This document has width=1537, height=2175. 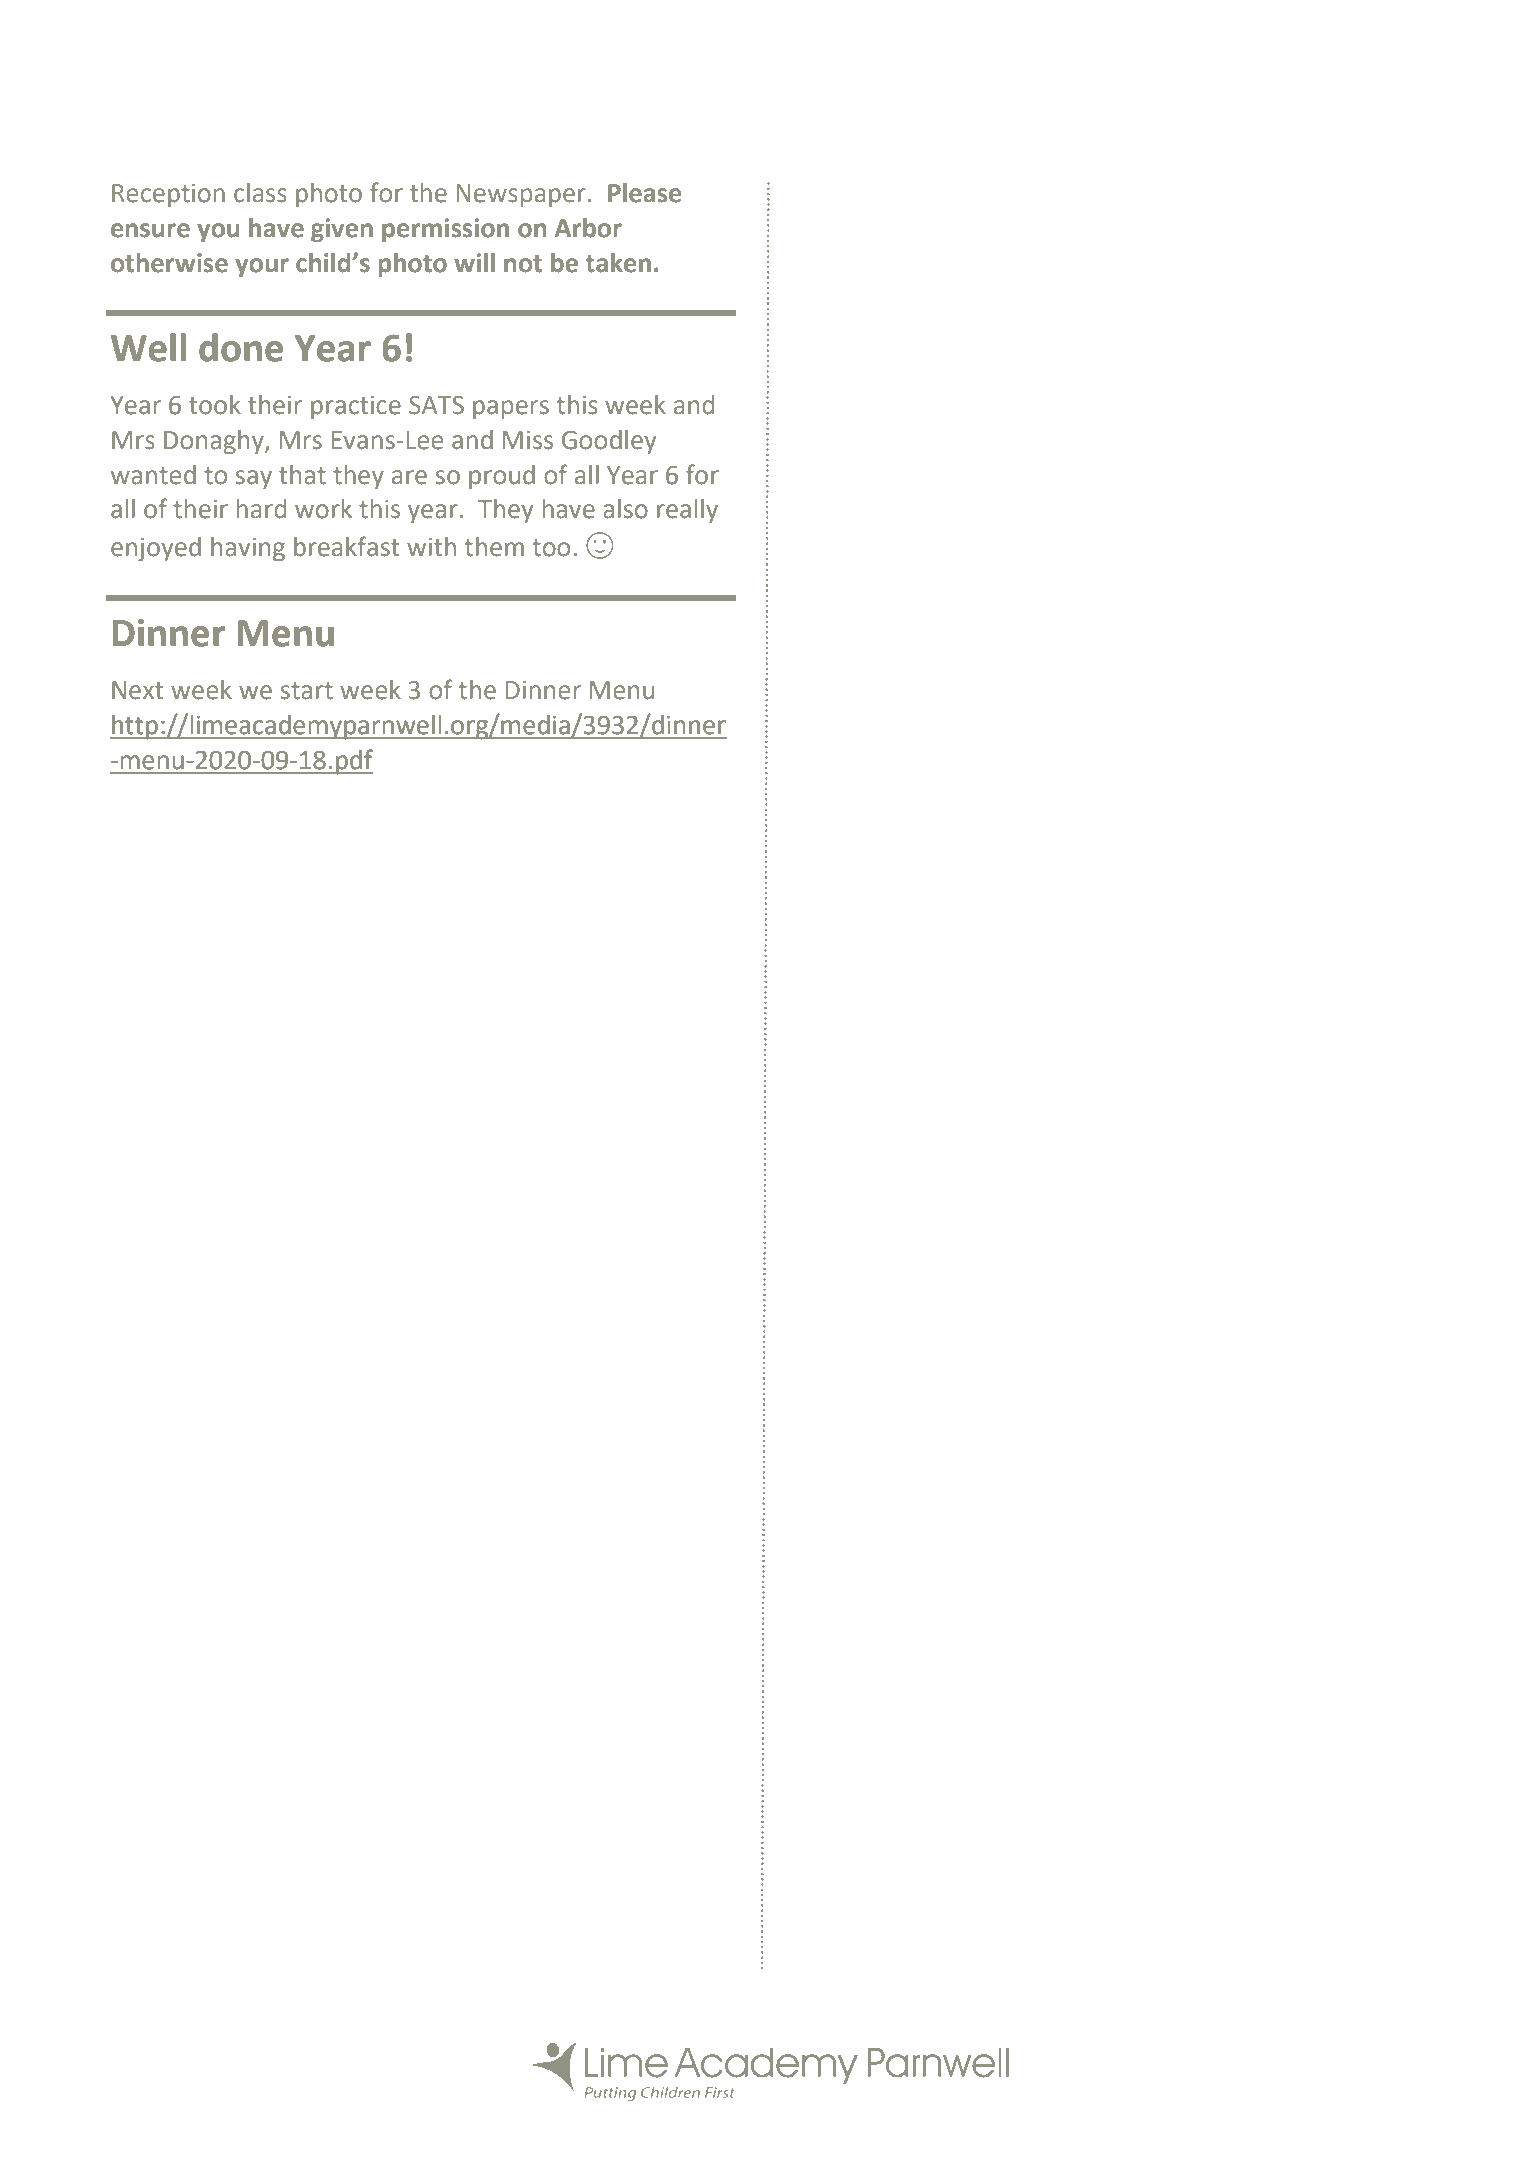 What do you see at coordinates (618, 263) in the document?
I see `taken` at bounding box center [618, 263].
